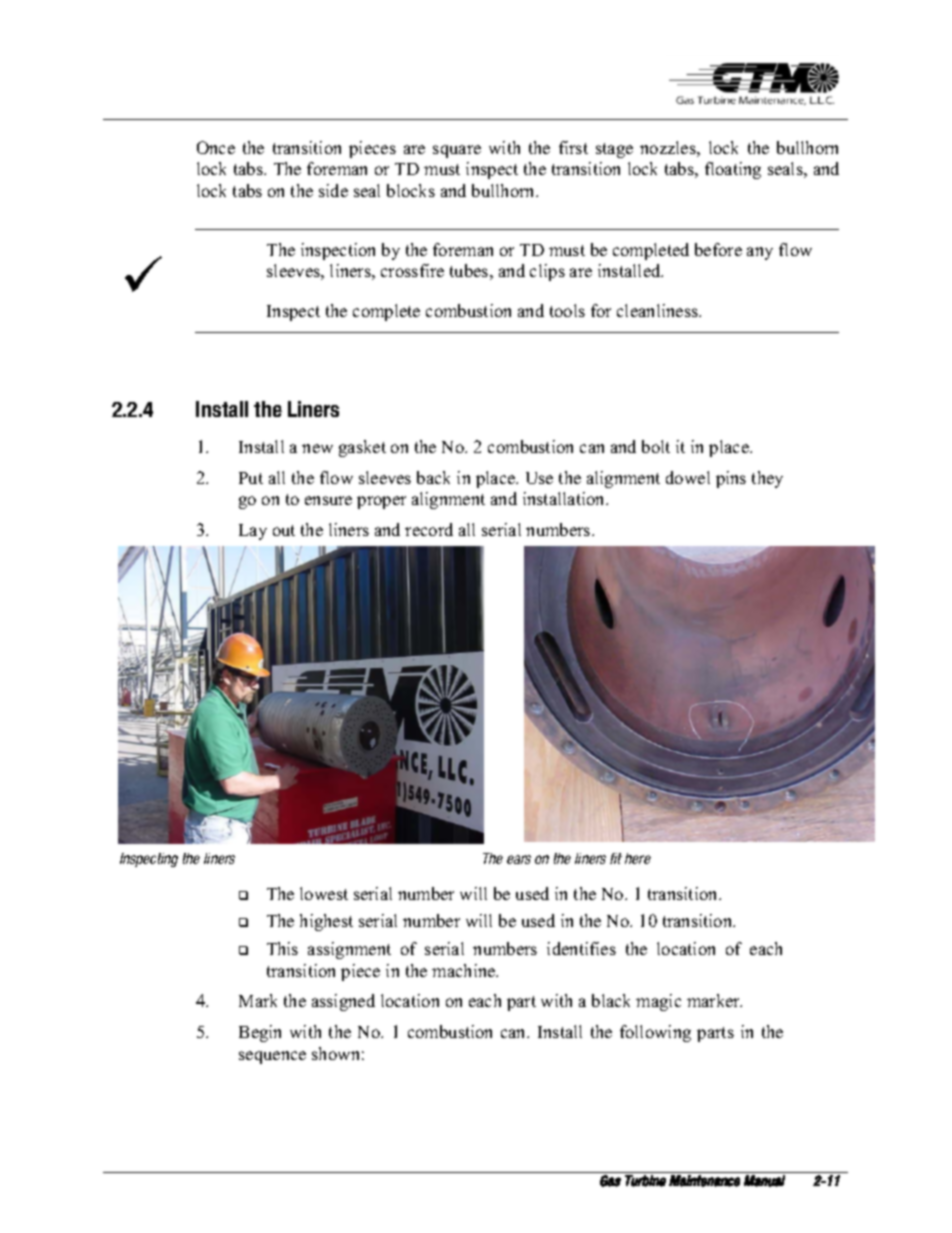 This page has height=1233, width=952. What do you see at coordinates (272, 1057) in the page?
I see `sequence` at bounding box center [272, 1057].
